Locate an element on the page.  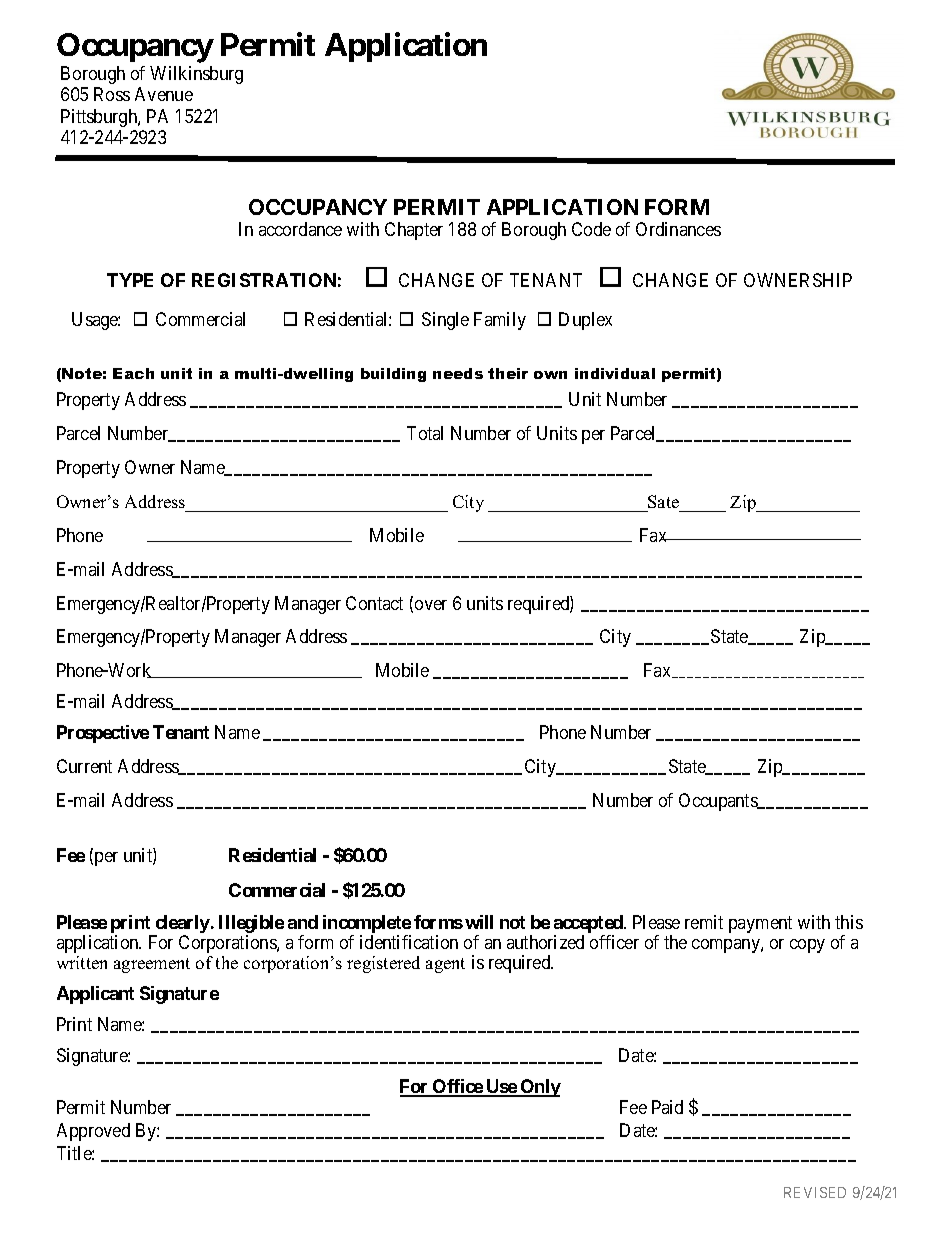
Chapter is located at coordinates (414, 231).
